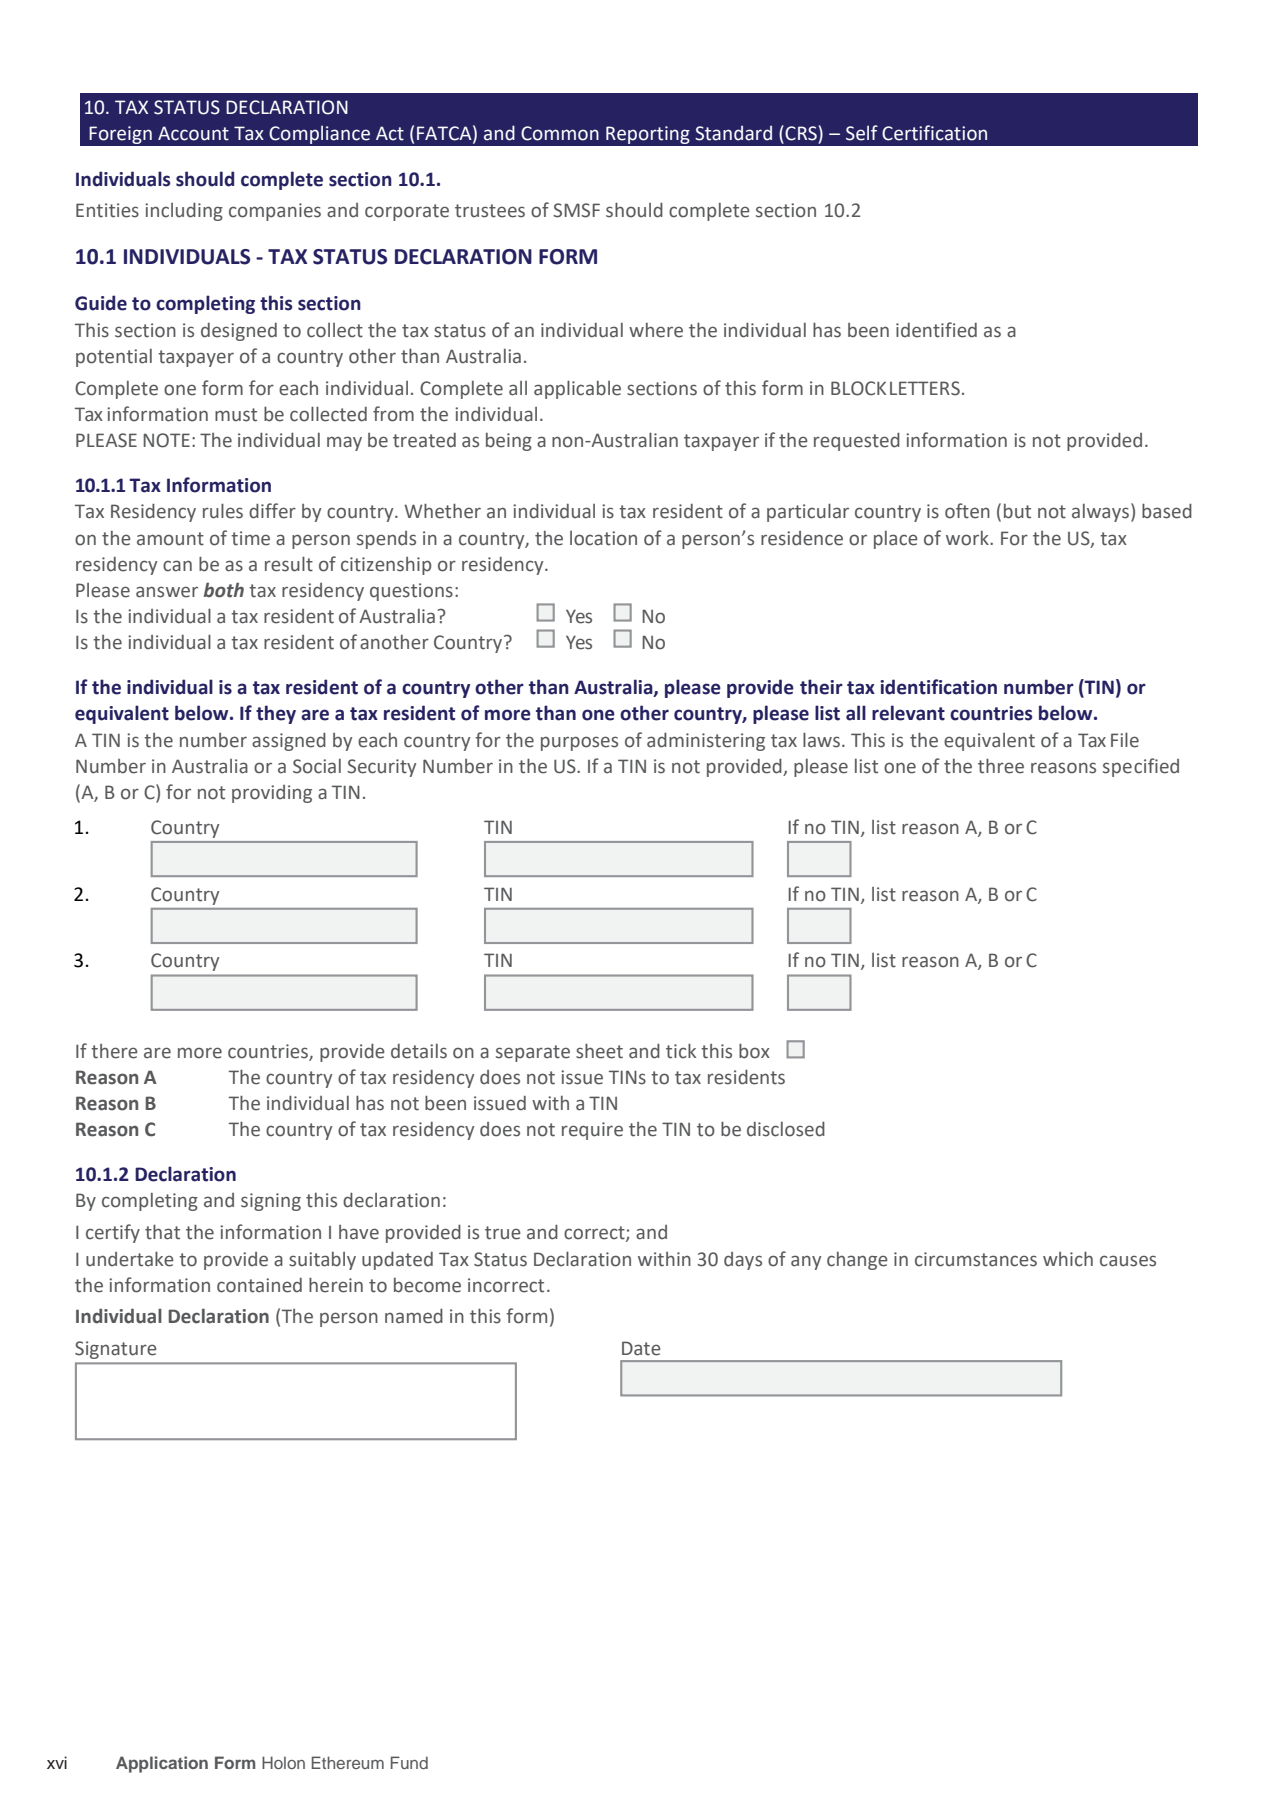 The image size is (1273, 1800). What do you see at coordinates (116, 1350) in the screenshot?
I see `Signature` at bounding box center [116, 1350].
